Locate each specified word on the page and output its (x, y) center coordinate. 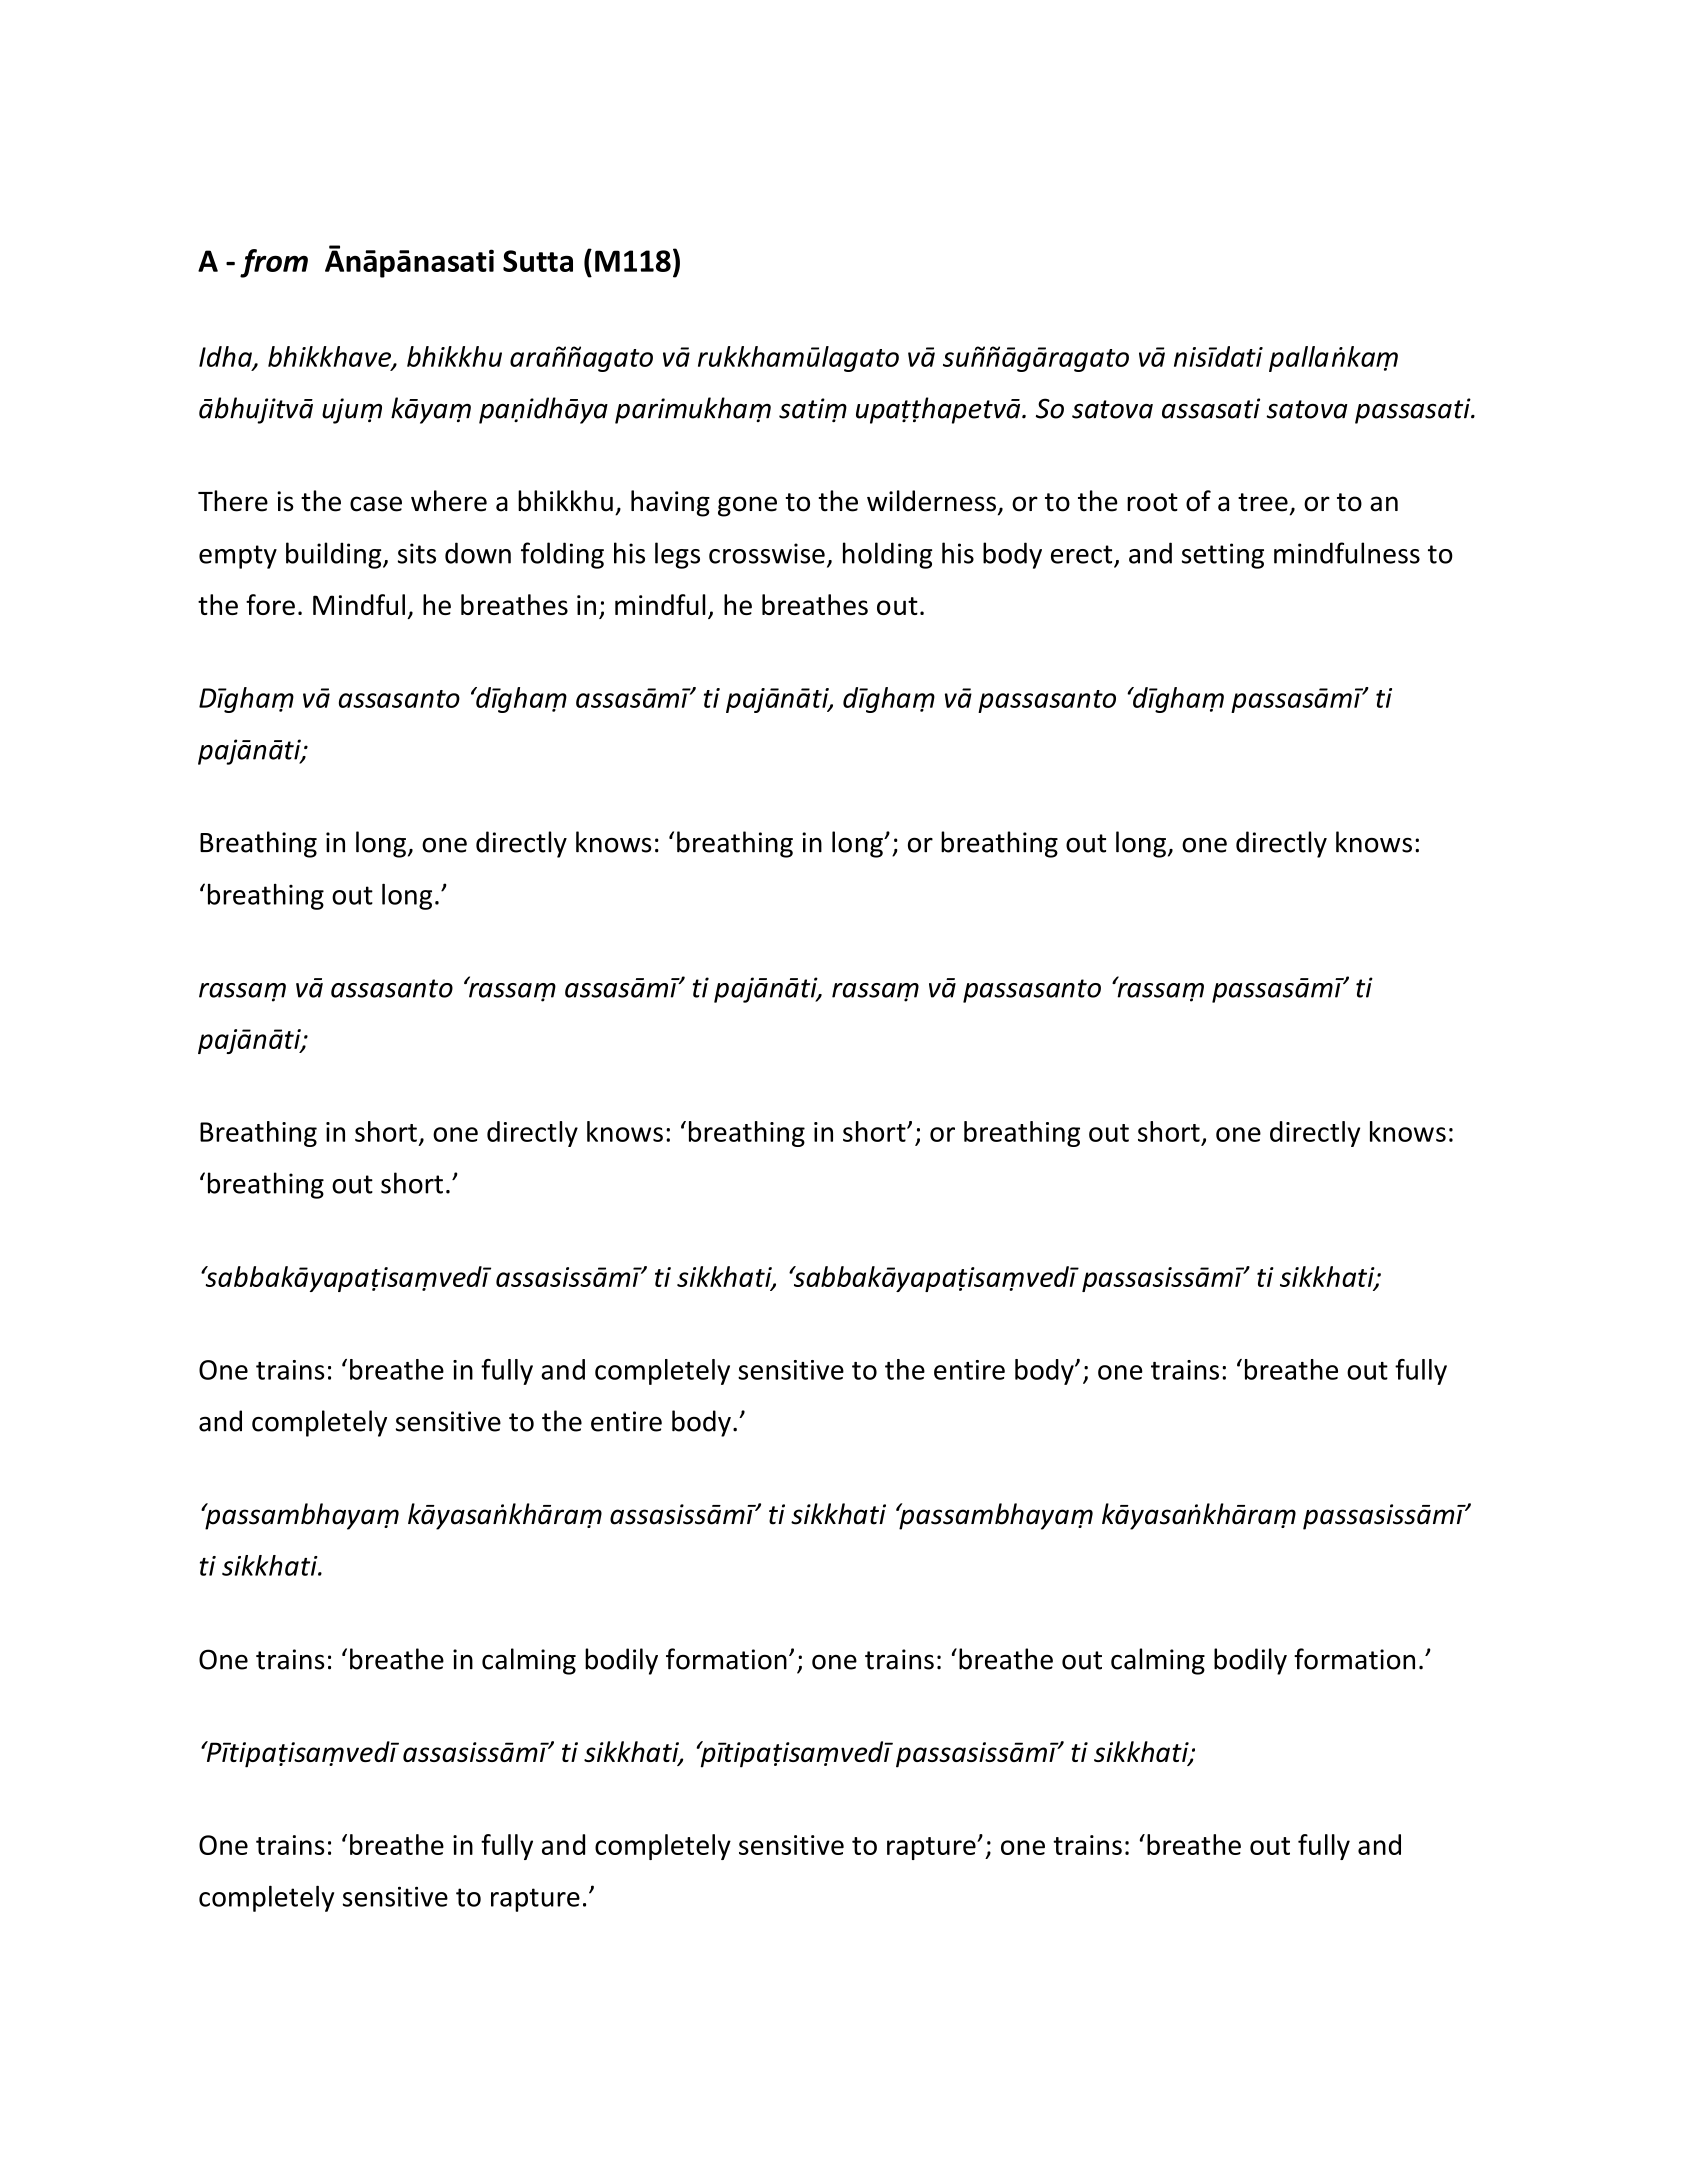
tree (1263, 502)
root (1152, 502)
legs (677, 555)
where (449, 501)
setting (1223, 556)
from (274, 263)
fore (270, 604)
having (670, 503)
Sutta (538, 261)
